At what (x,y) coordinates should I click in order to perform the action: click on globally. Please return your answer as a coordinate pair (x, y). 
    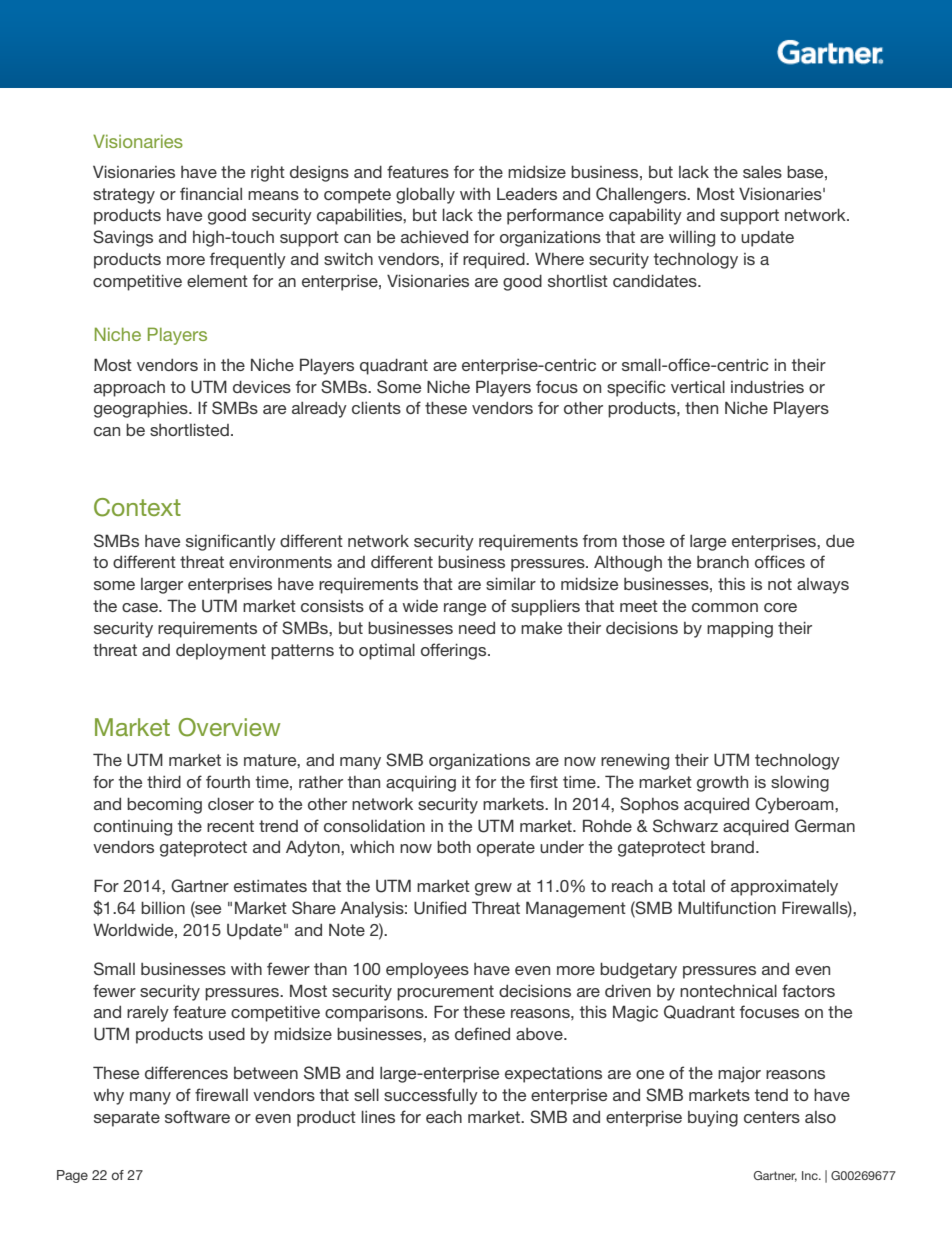
    Looking at the image, I should click on (425, 195).
